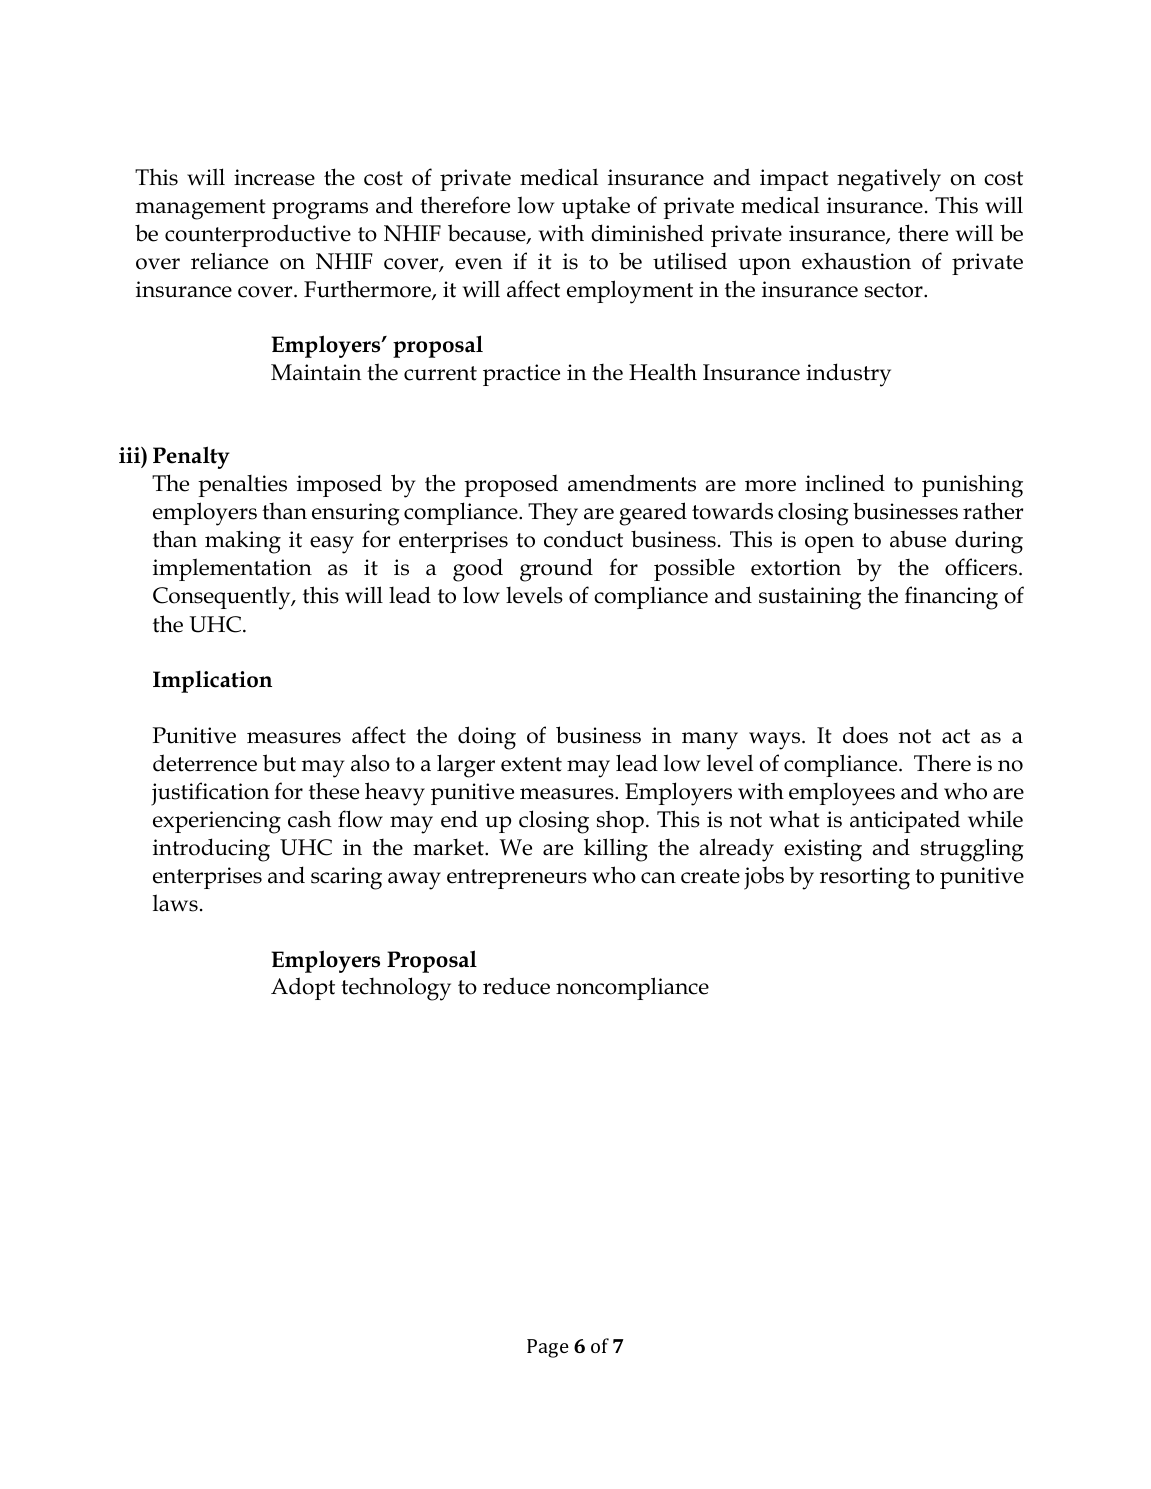 The width and height of the screenshot is (1151, 1489). Describe the element at coordinates (516, 986) in the screenshot. I see `reduce` at that location.
